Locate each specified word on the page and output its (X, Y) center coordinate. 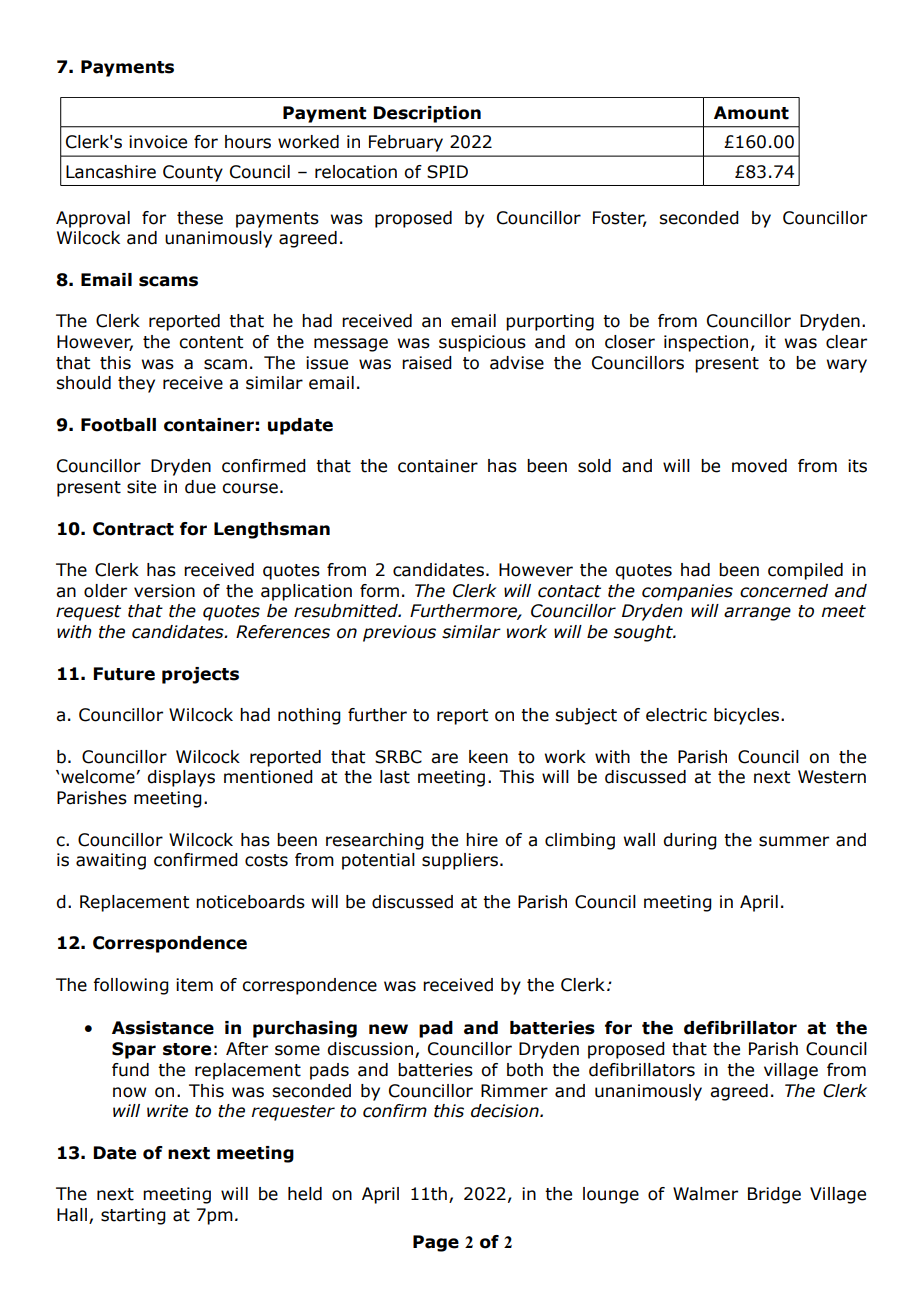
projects (200, 675)
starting (133, 1216)
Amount (751, 113)
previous (399, 633)
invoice (158, 142)
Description (427, 114)
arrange (757, 614)
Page (436, 1243)
